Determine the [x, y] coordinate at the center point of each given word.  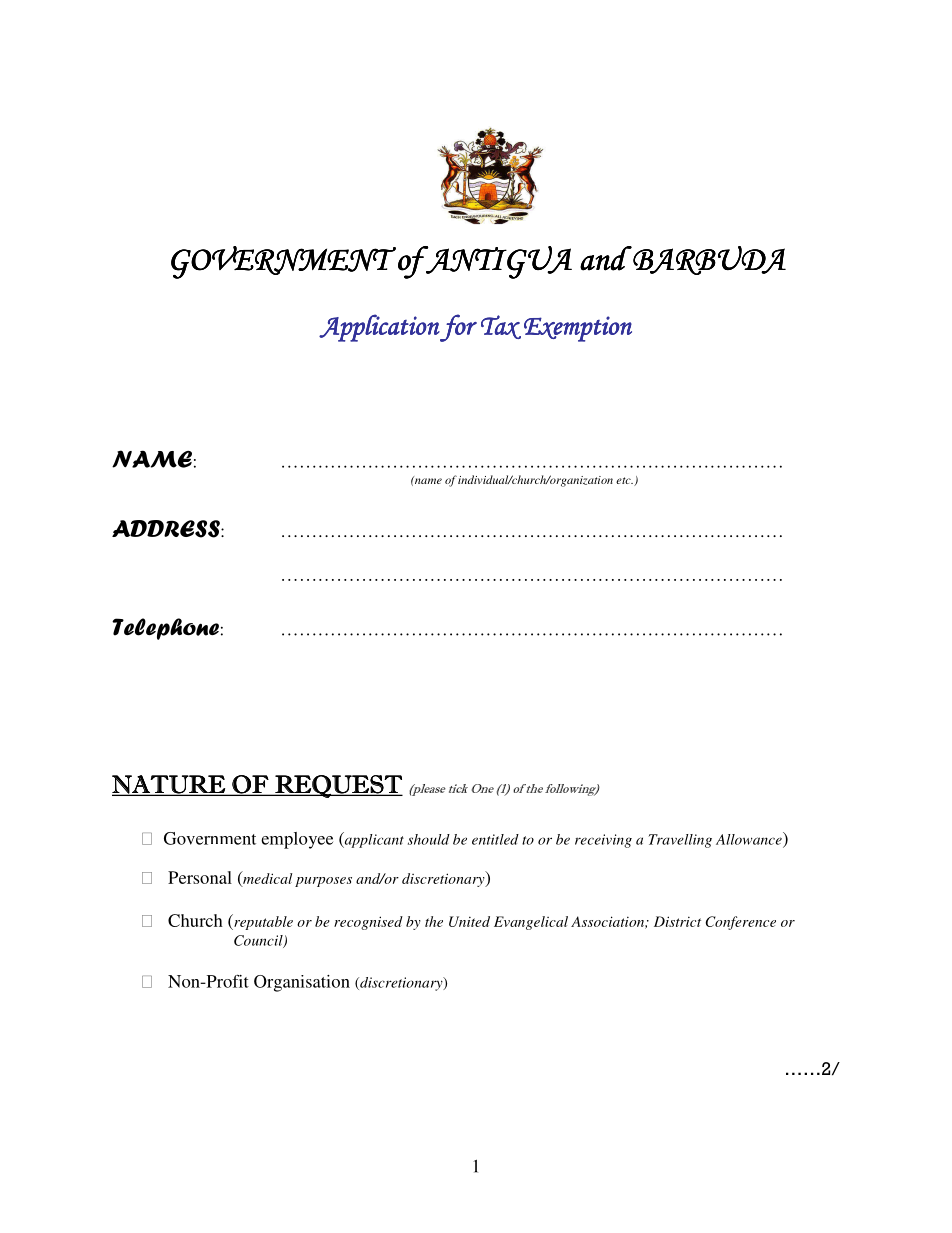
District [677, 921]
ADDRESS [167, 529]
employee [297, 840]
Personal [200, 877]
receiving [603, 841]
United [469, 921]
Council [259, 941]
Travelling [680, 841]
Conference [741, 923]
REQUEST [338, 786]
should [429, 839]
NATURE [170, 785]
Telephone [165, 629]
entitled [495, 839]
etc [624, 480]
